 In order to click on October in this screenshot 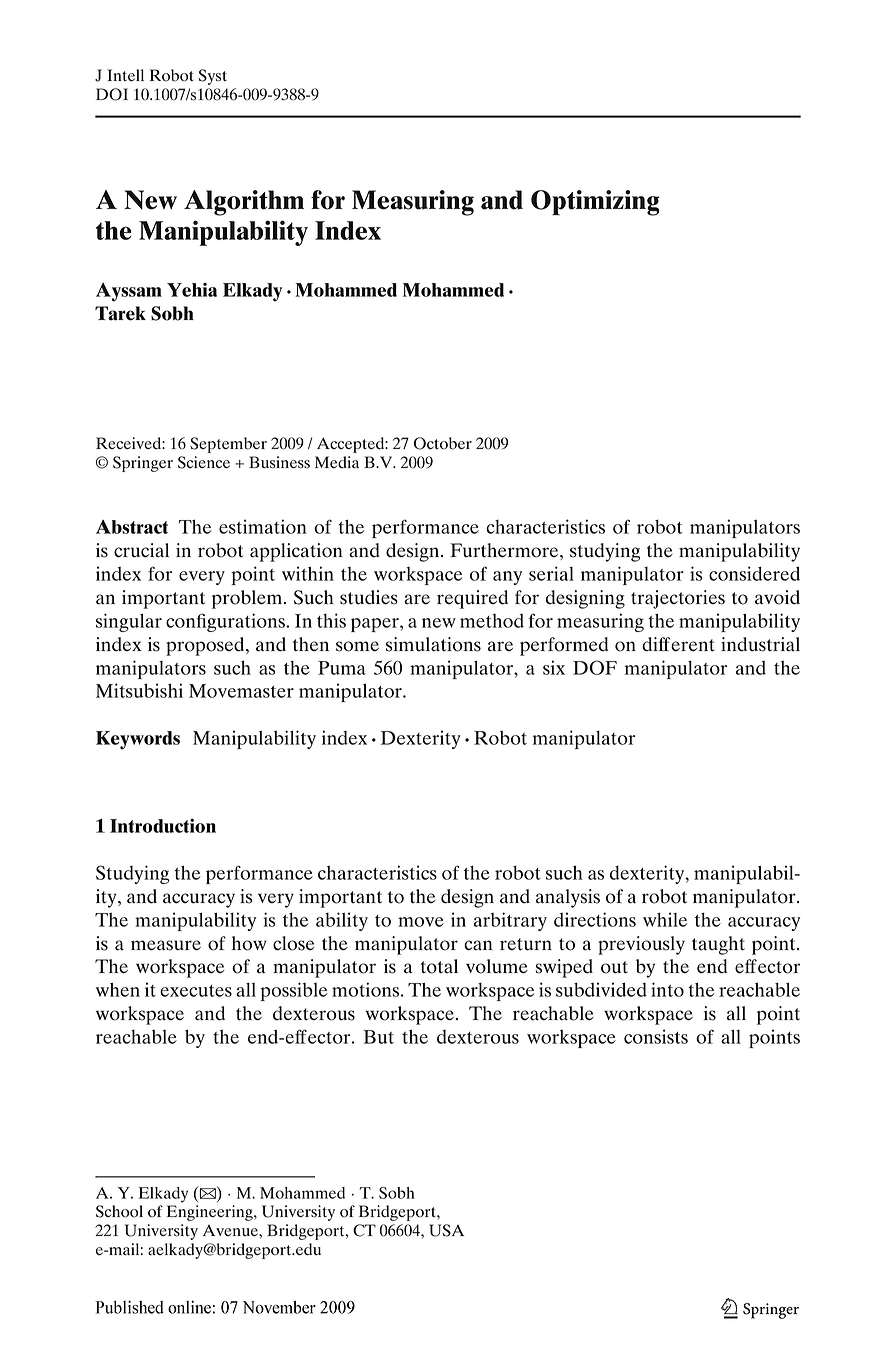, I will do `click(443, 443)`.
